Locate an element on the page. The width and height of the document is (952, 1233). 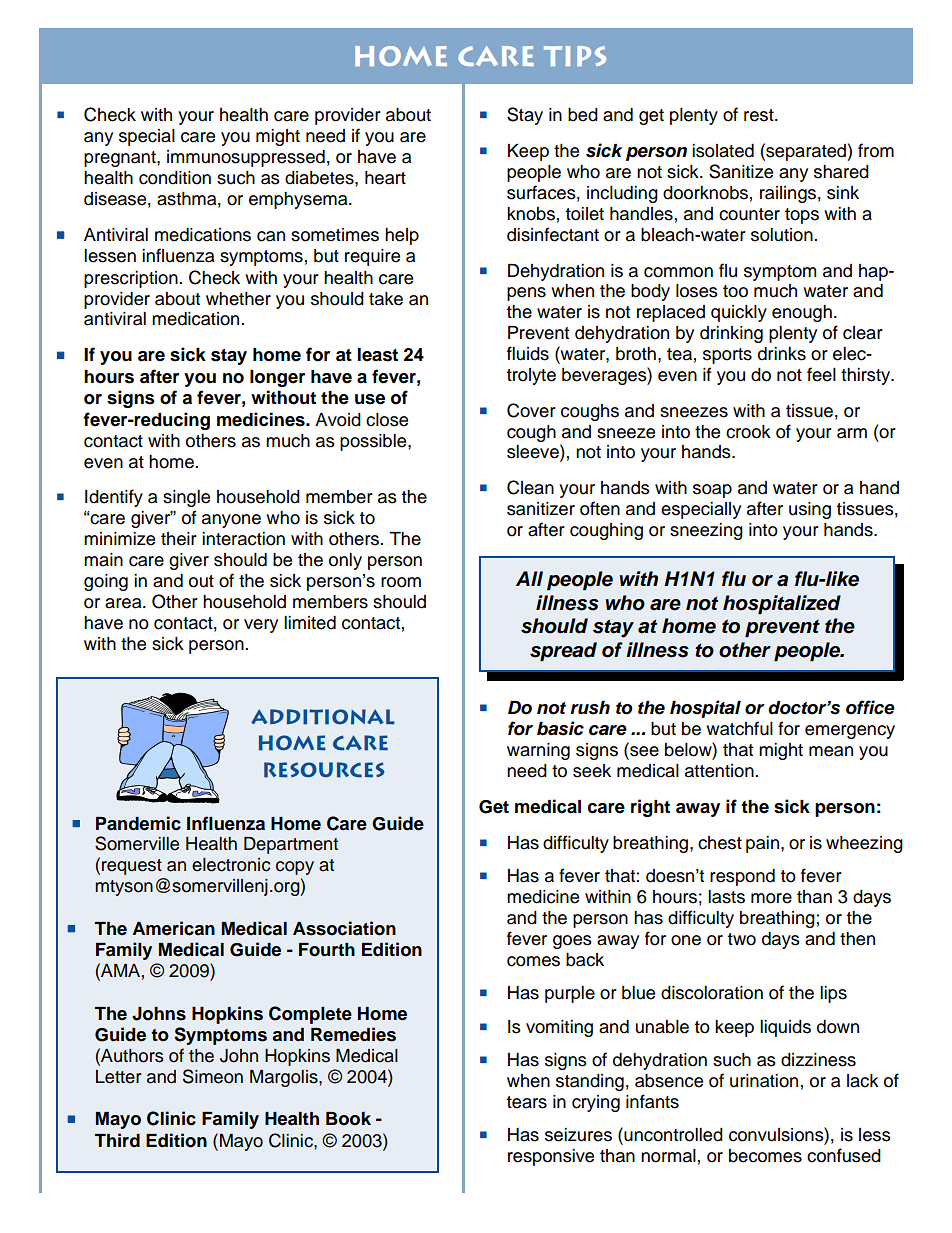
urination is located at coordinates (764, 1081).
